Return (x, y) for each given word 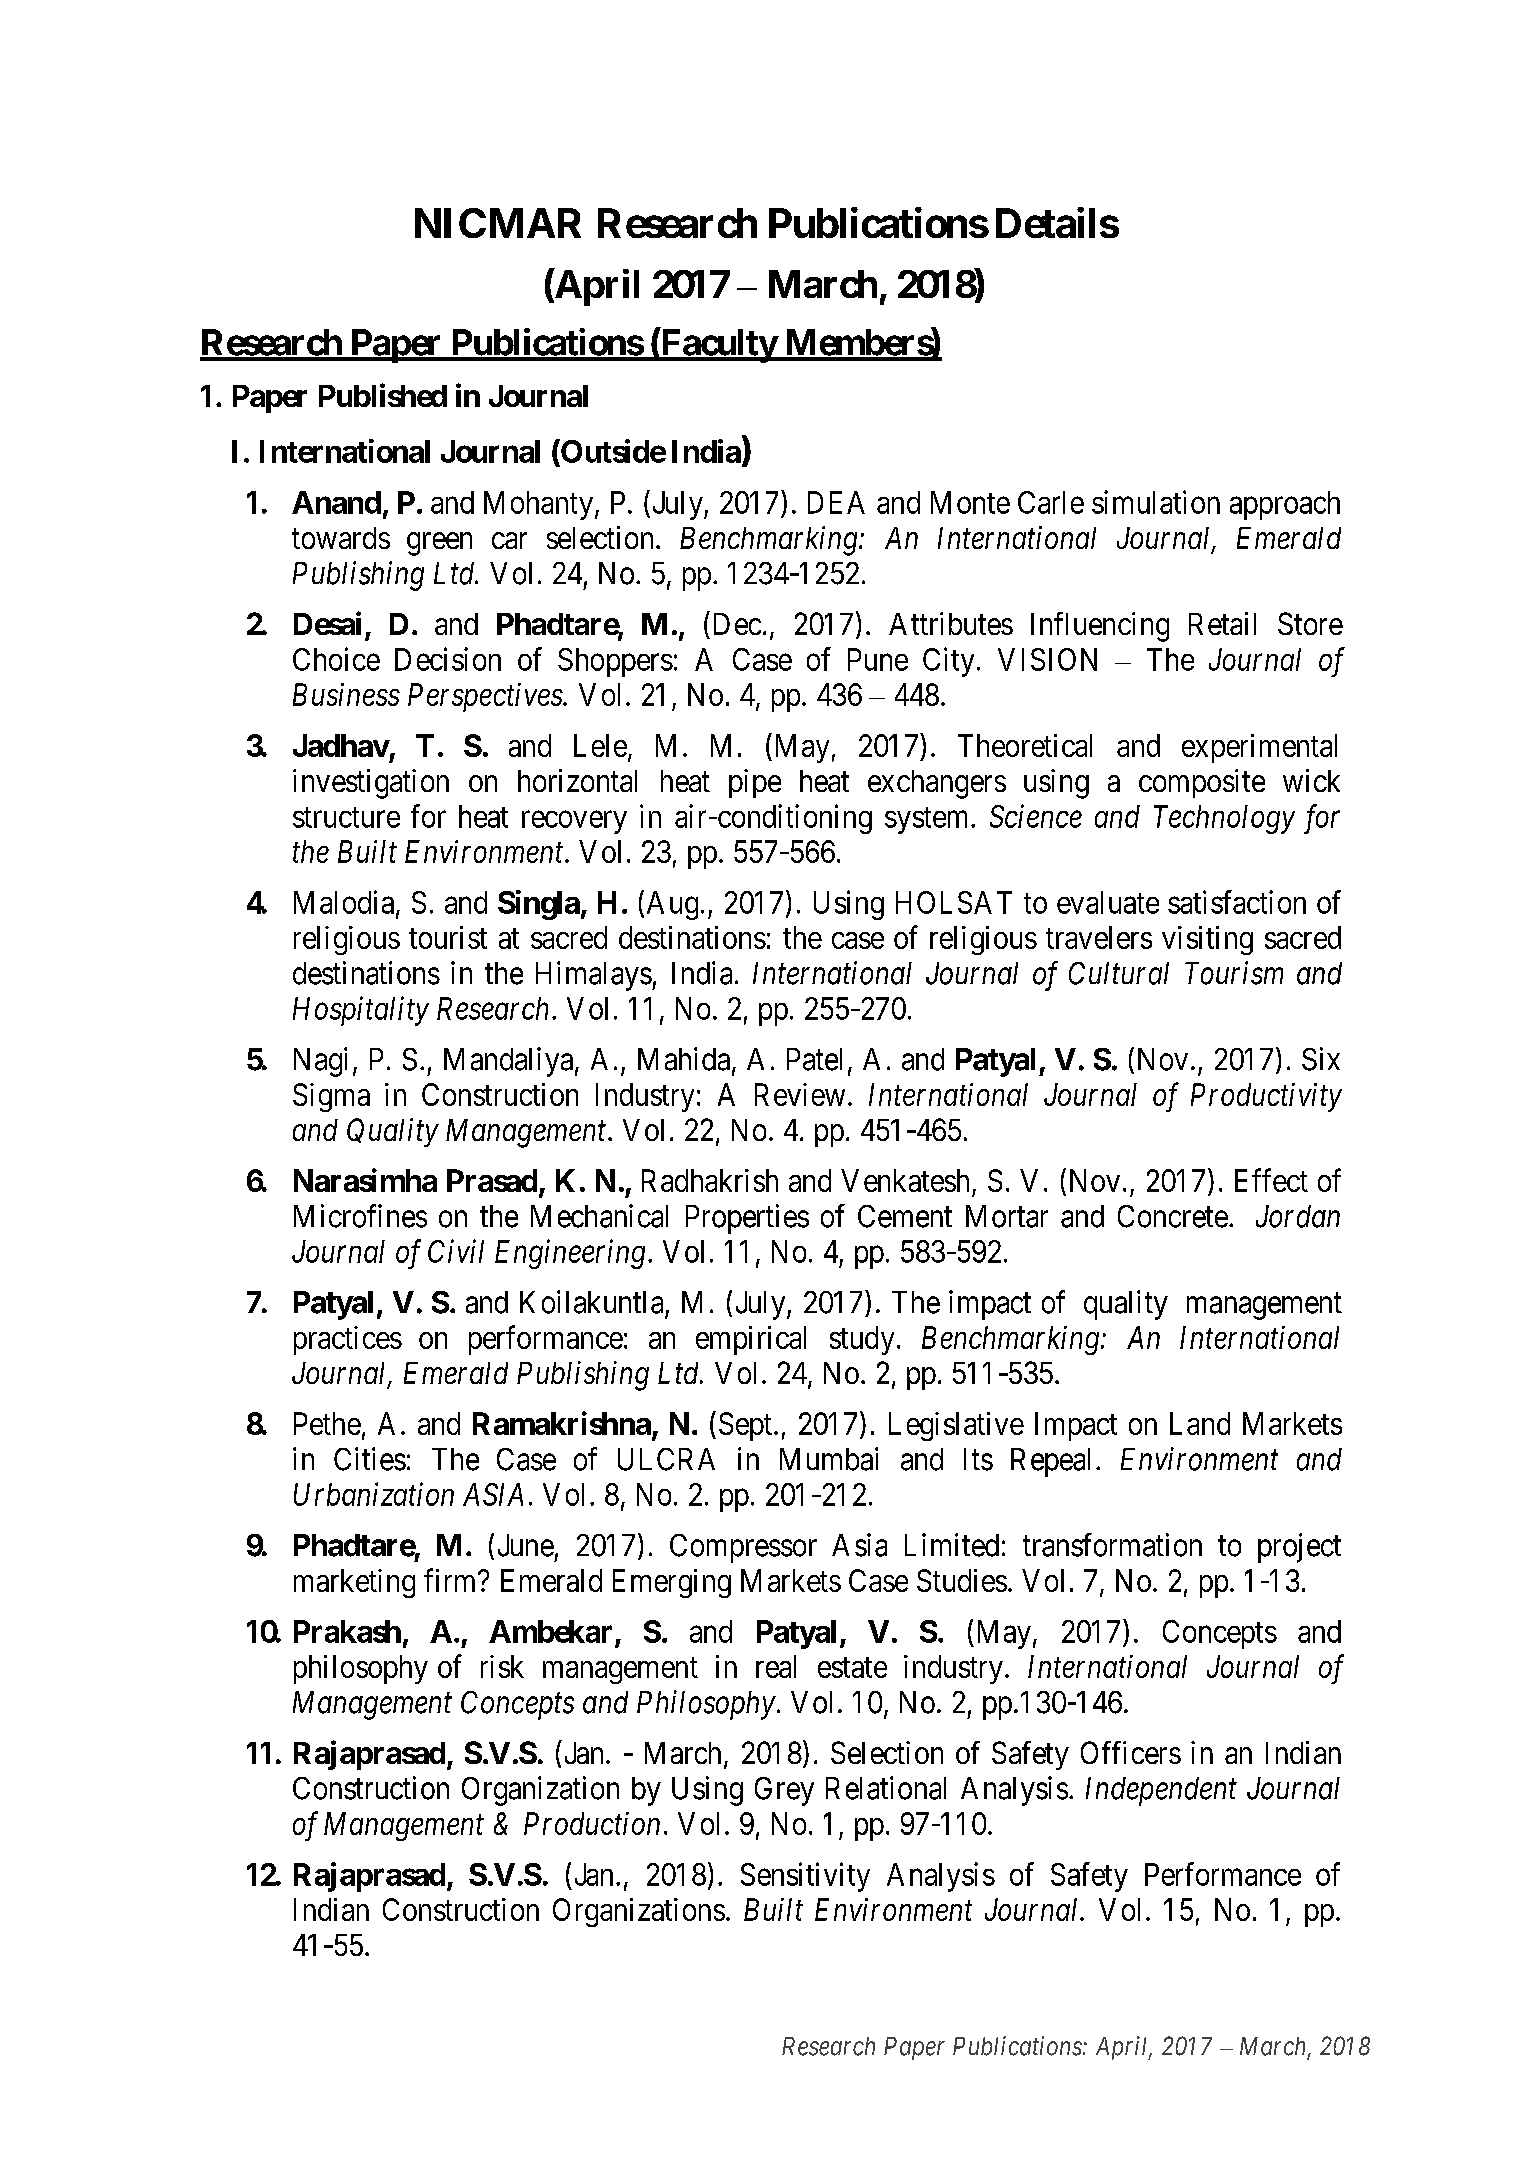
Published (383, 395)
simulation (1156, 502)
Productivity (1266, 1097)
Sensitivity (805, 1877)
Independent (1161, 1791)
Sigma (331, 1097)
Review (800, 1094)
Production (592, 1823)
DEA (836, 502)
